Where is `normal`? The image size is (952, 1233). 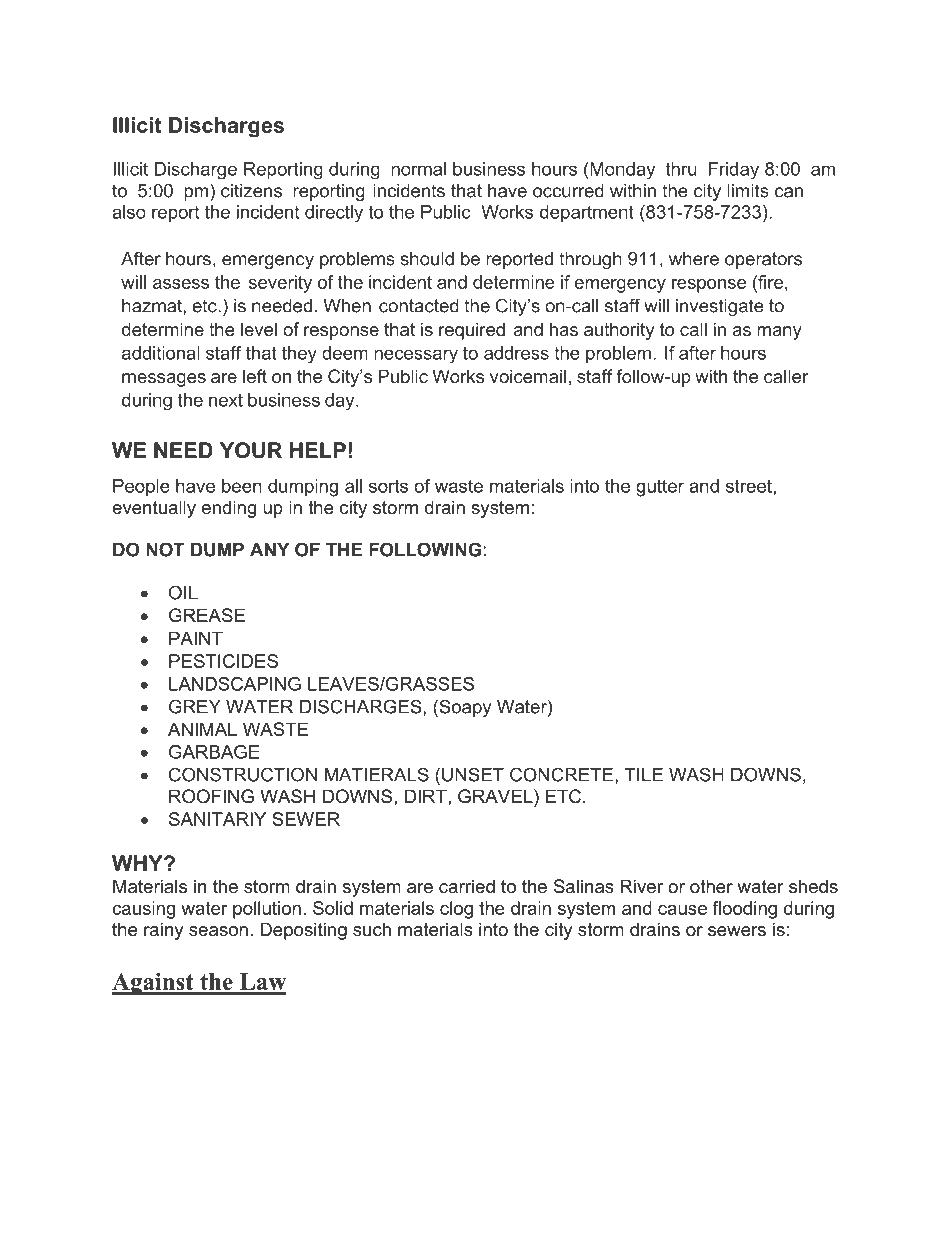
normal is located at coordinates (418, 169).
